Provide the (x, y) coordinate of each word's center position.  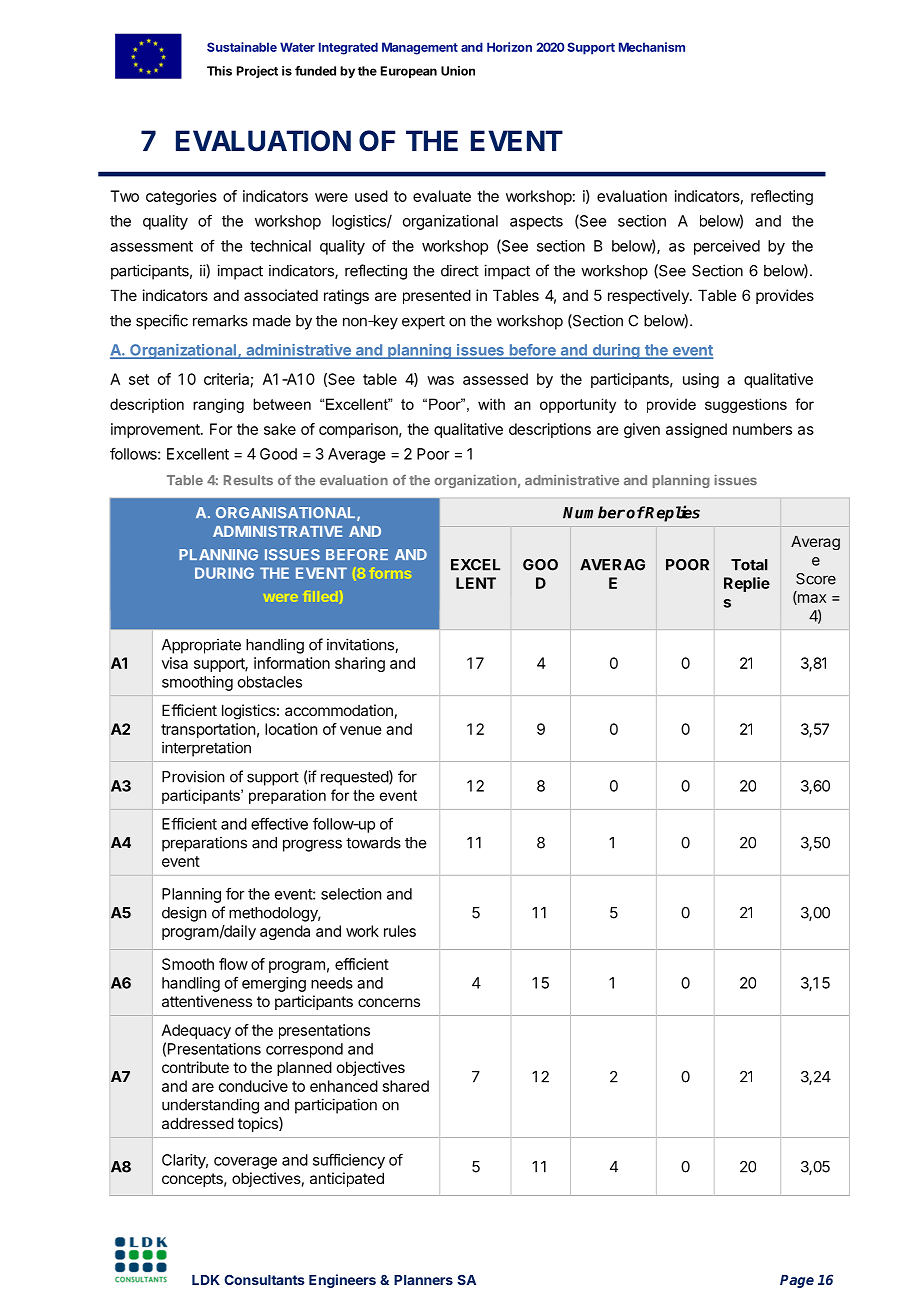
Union (458, 71)
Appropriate (201, 646)
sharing (360, 664)
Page (797, 1281)
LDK (206, 1280)
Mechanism (652, 47)
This (219, 71)
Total (749, 565)
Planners (423, 1280)
